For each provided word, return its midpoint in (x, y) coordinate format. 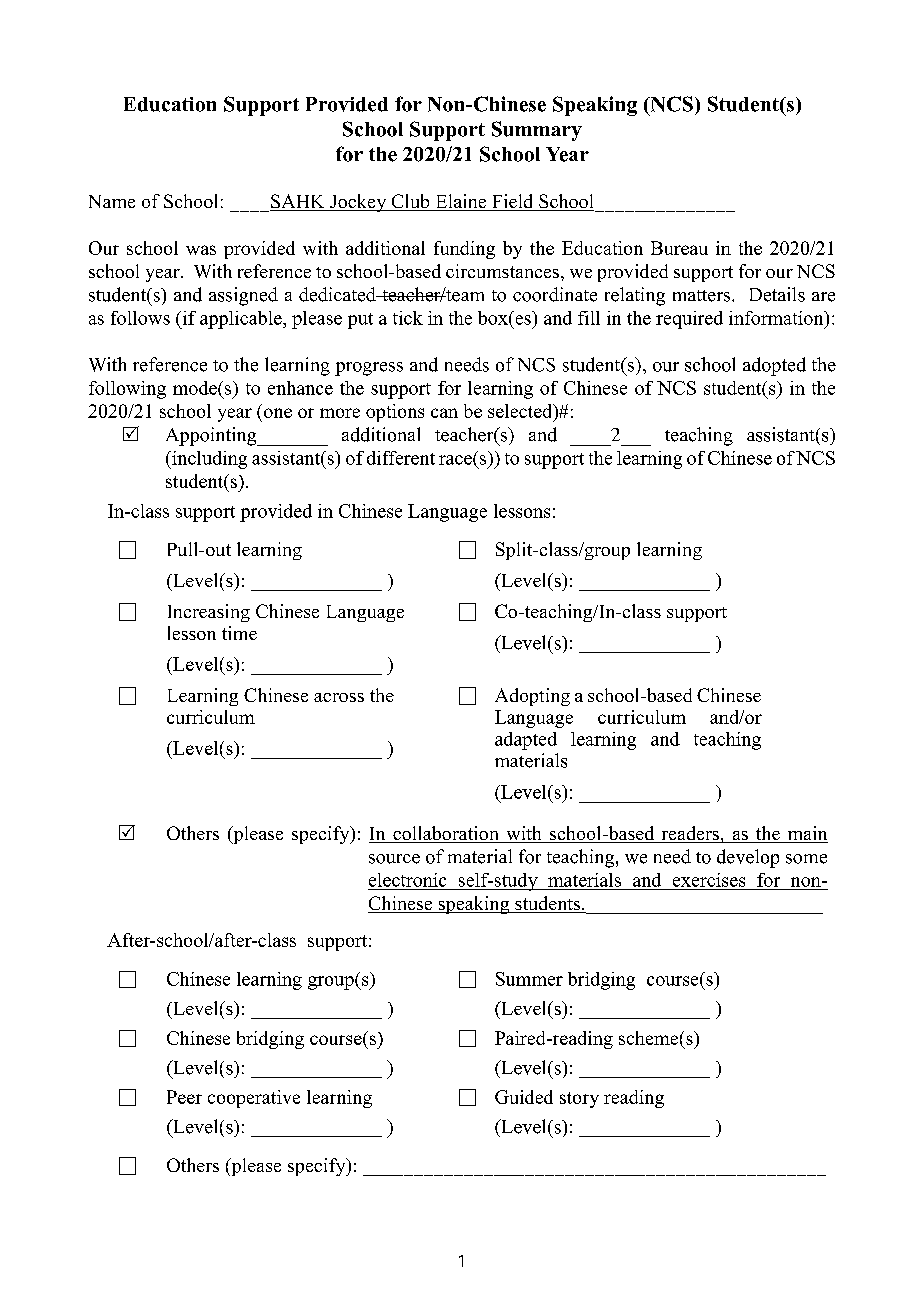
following (127, 390)
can (444, 413)
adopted (774, 366)
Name (112, 201)
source (394, 859)
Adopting (532, 697)
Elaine (461, 202)
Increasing (209, 613)
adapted (526, 741)
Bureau (679, 248)
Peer (184, 1097)
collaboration (446, 834)
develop (748, 858)
